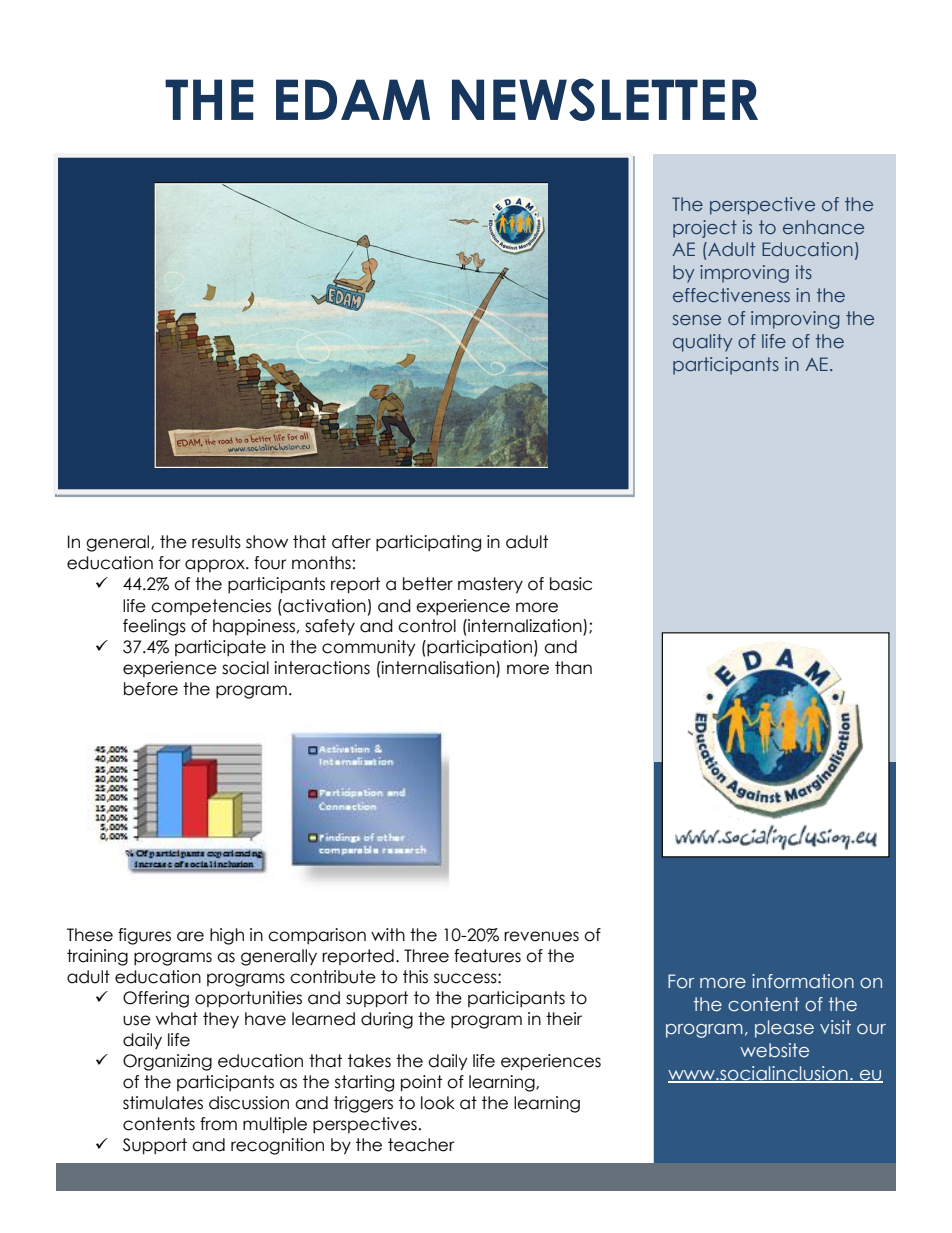  What do you see at coordinates (605, 99) in the screenshot?
I see `NEWSLETTER` at bounding box center [605, 99].
